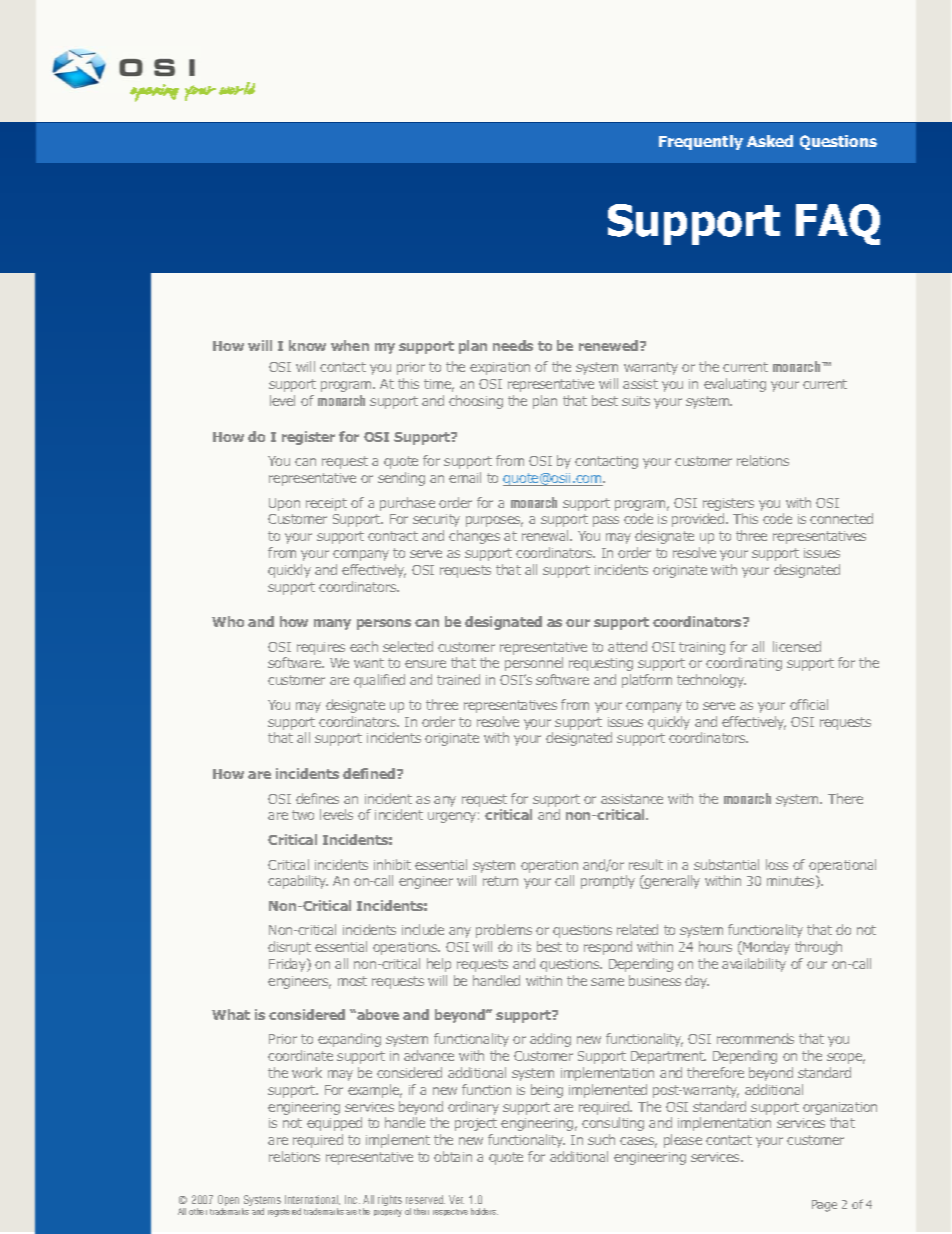 Image resolution: width=952 pixels, height=1234 pixels. Describe the element at coordinates (307, 345) in the page. I see `know` at that location.
